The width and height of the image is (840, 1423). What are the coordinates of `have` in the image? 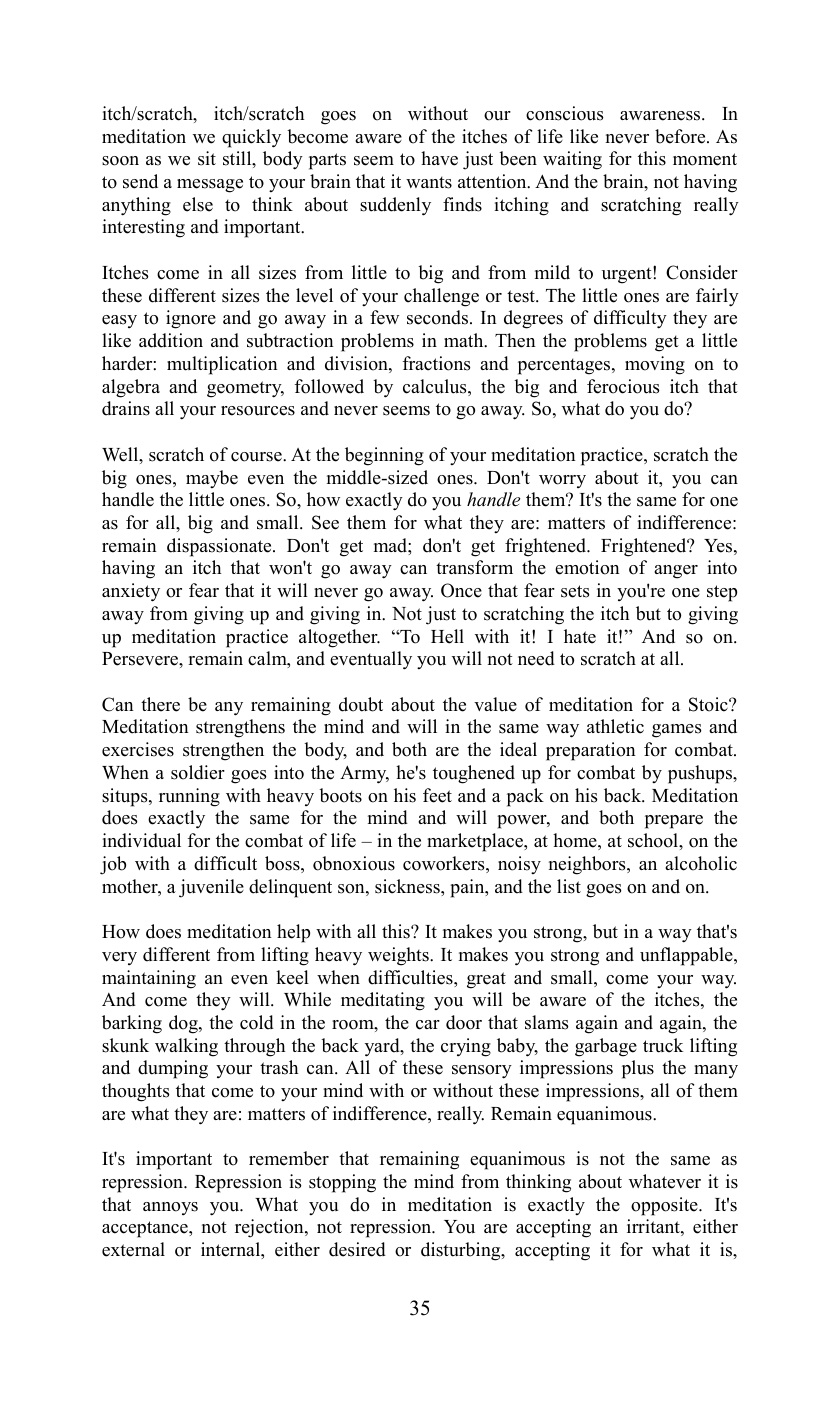 It's located at (439, 158).
